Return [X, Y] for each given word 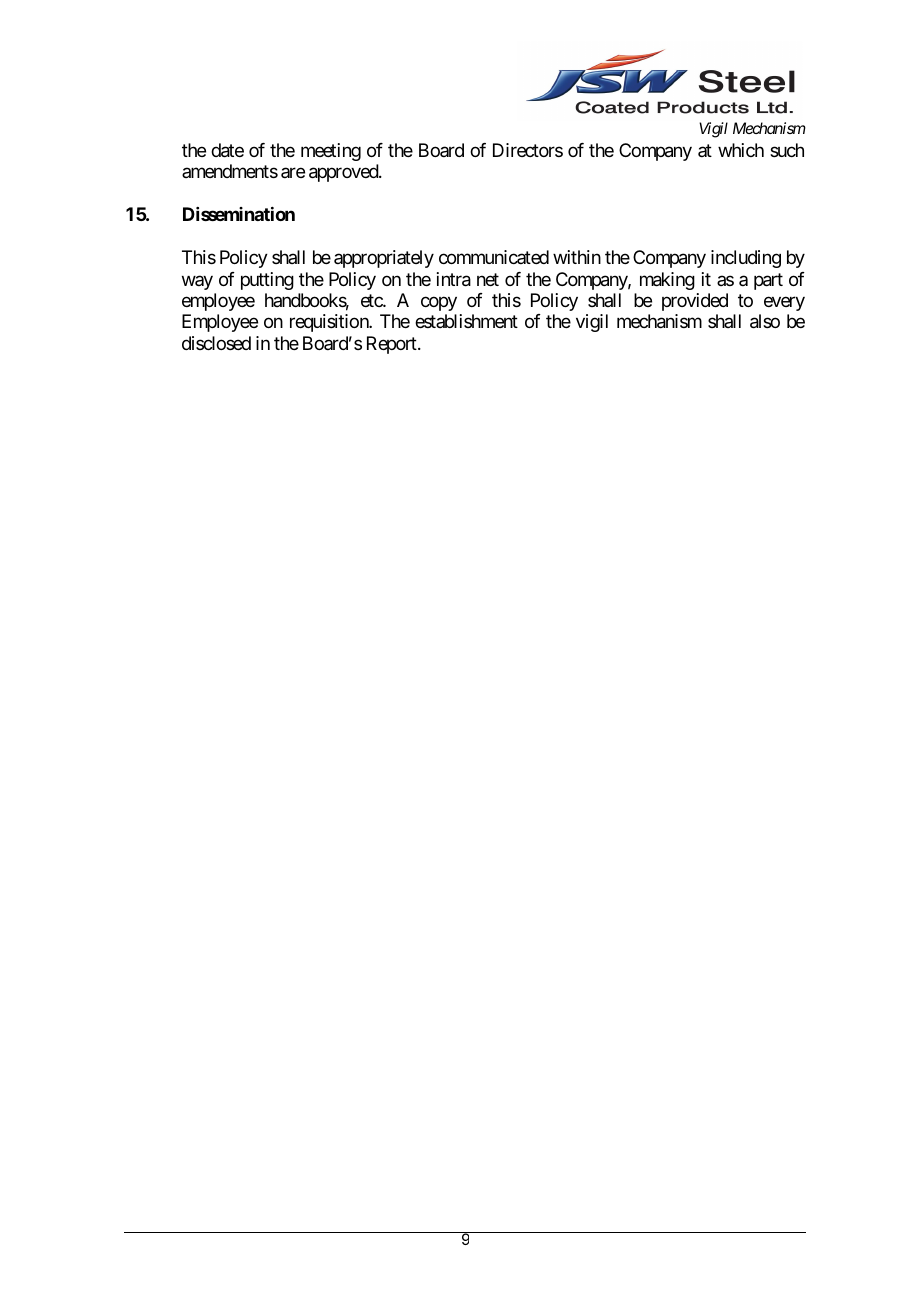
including [746, 259]
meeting [331, 152]
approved [344, 173]
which [741, 150]
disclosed [216, 343]
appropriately [384, 259]
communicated [494, 257]
